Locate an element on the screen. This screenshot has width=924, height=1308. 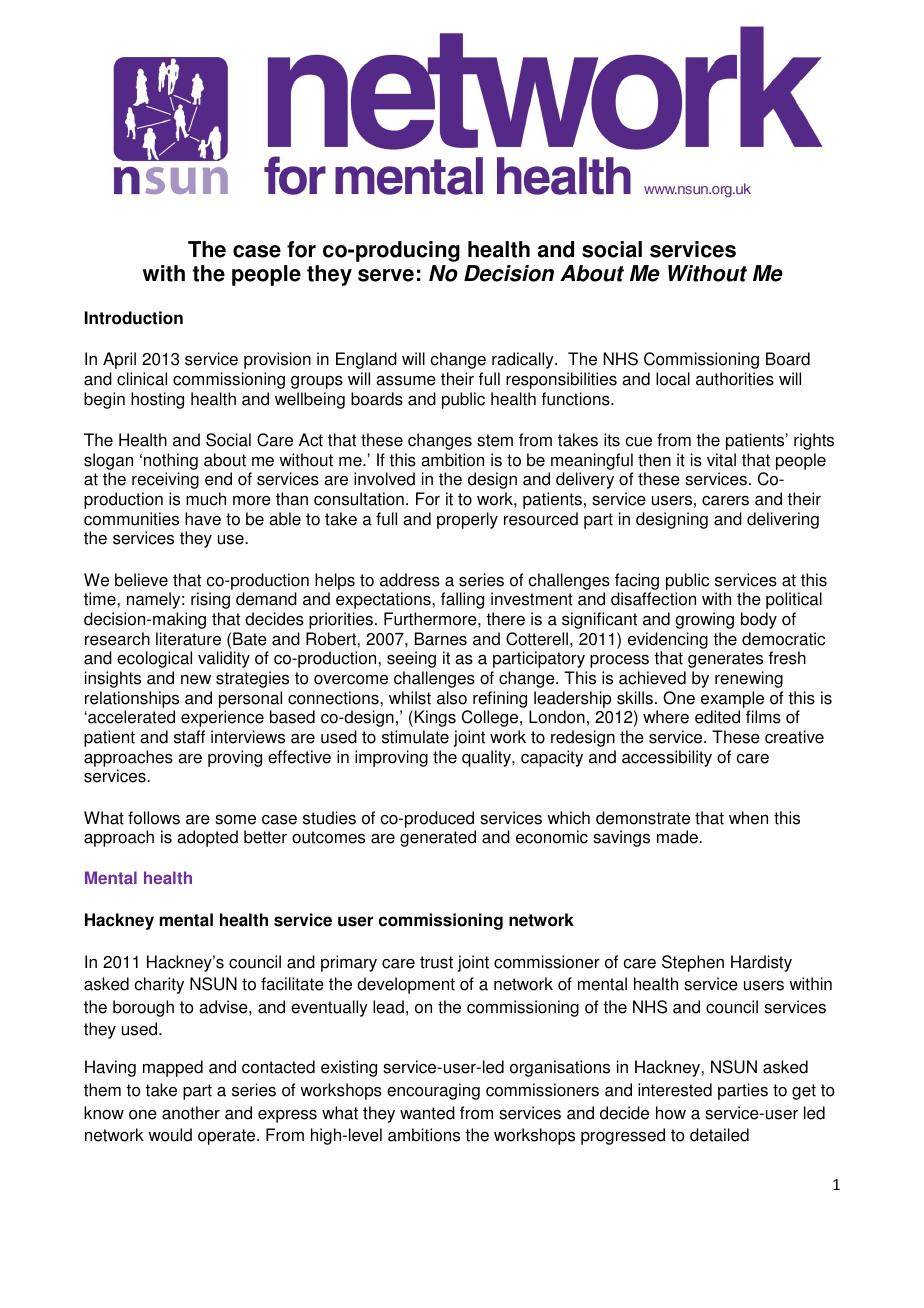
growing is located at coordinates (704, 620).
